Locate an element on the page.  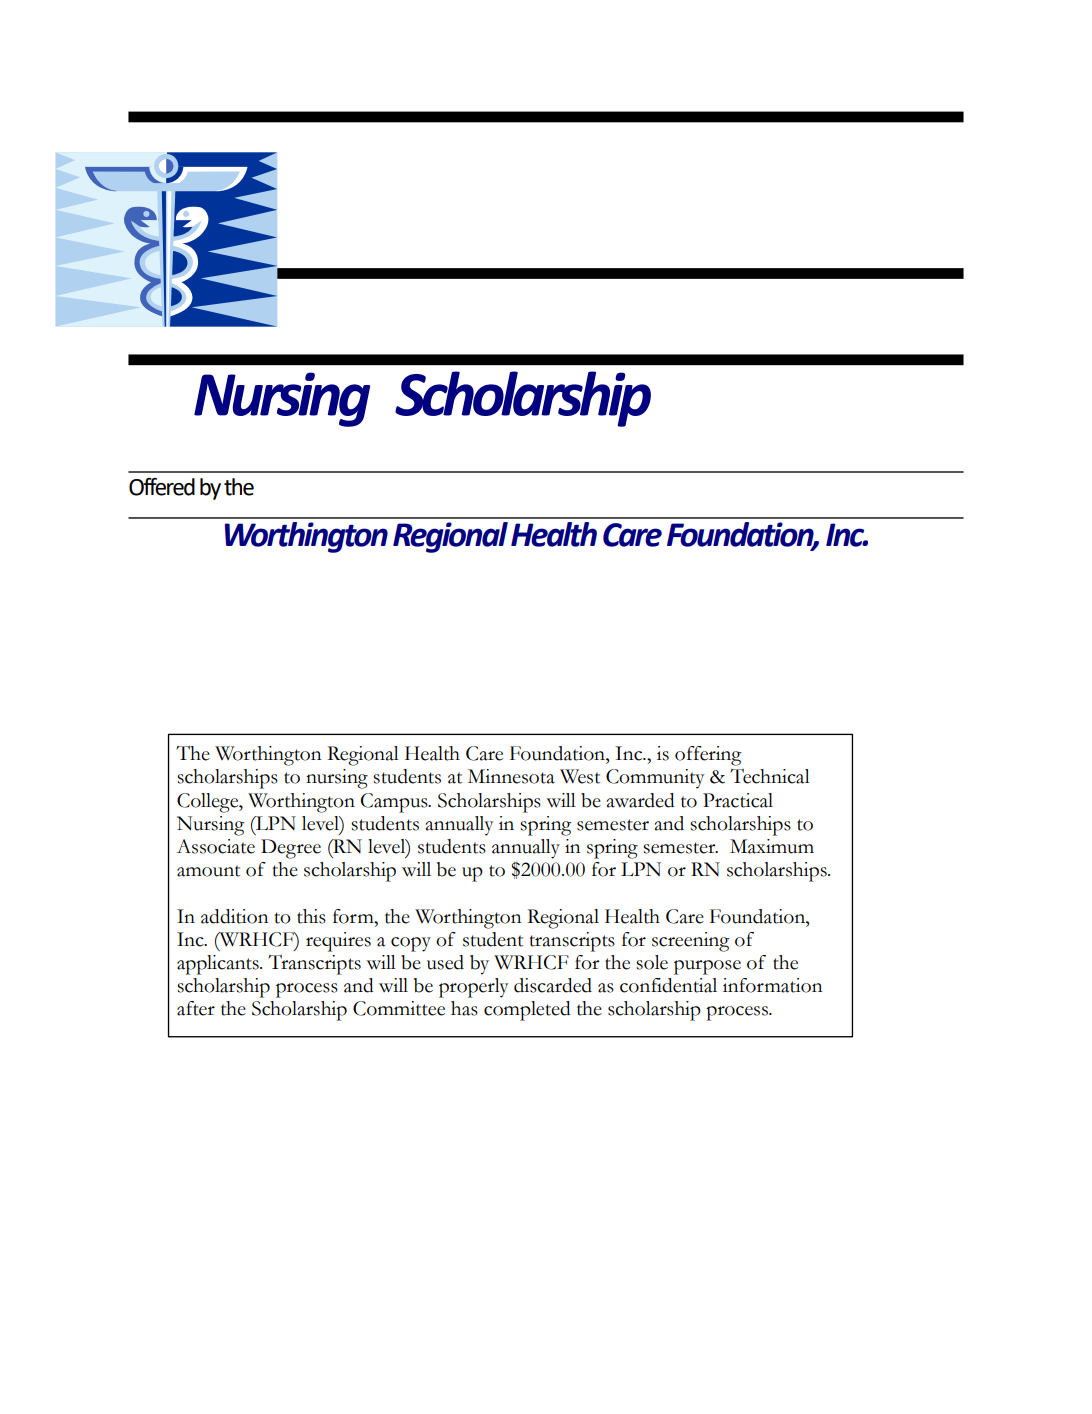
Technical is located at coordinates (770, 776).
